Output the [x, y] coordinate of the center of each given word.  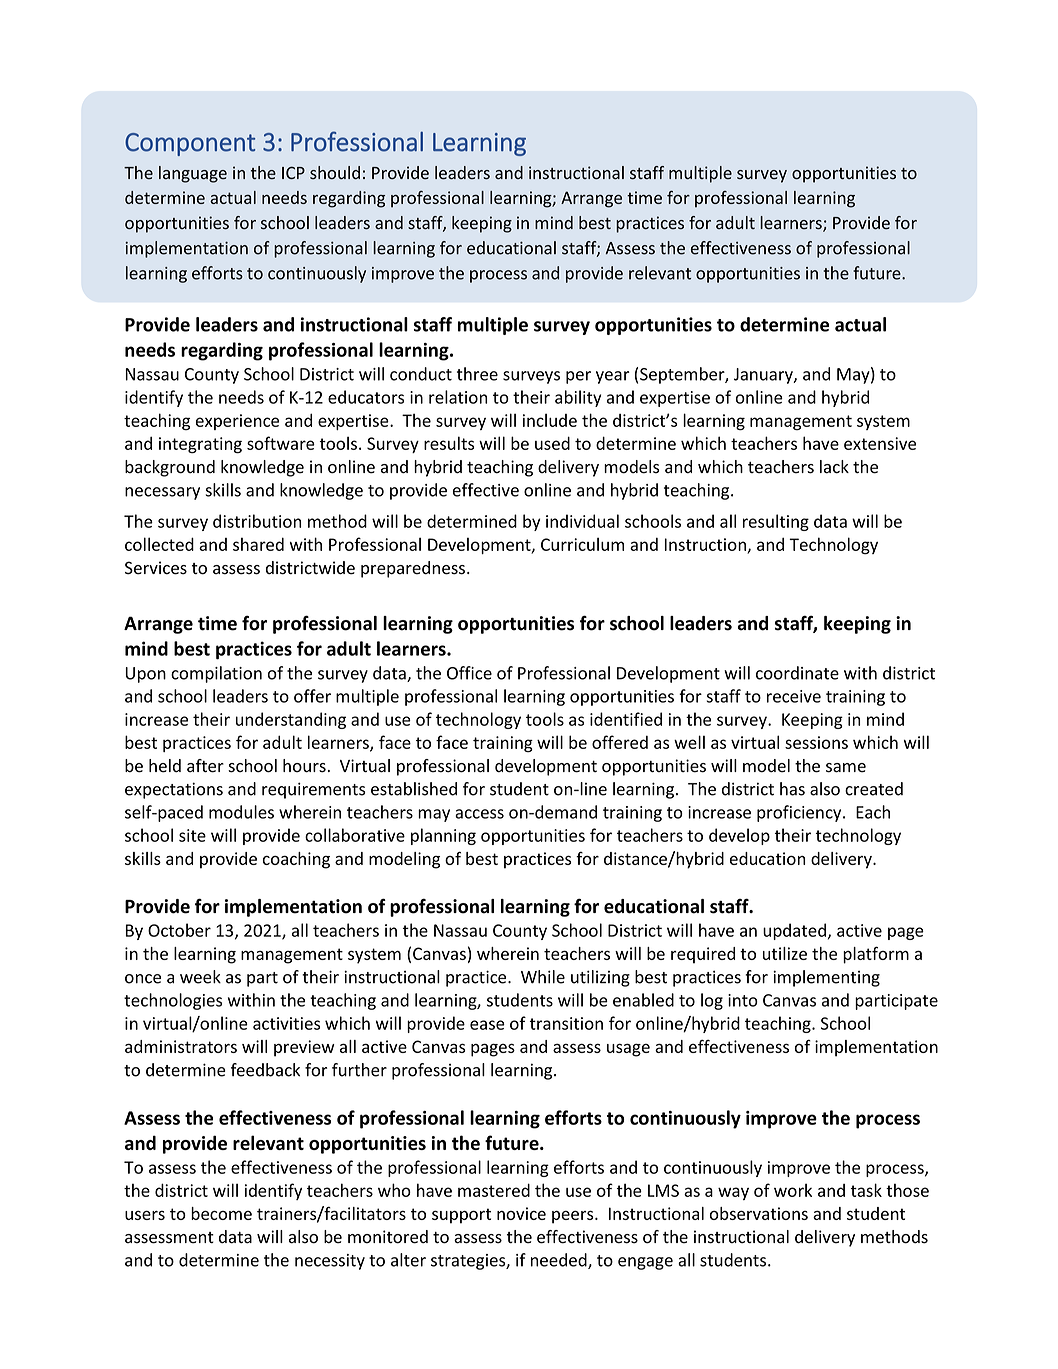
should [335, 172]
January [764, 376]
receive [794, 696]
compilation [216, 674]
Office [469, 673]
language [193, 174]
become [221, 1213]
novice [521, 1213]
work [793, 1190]
